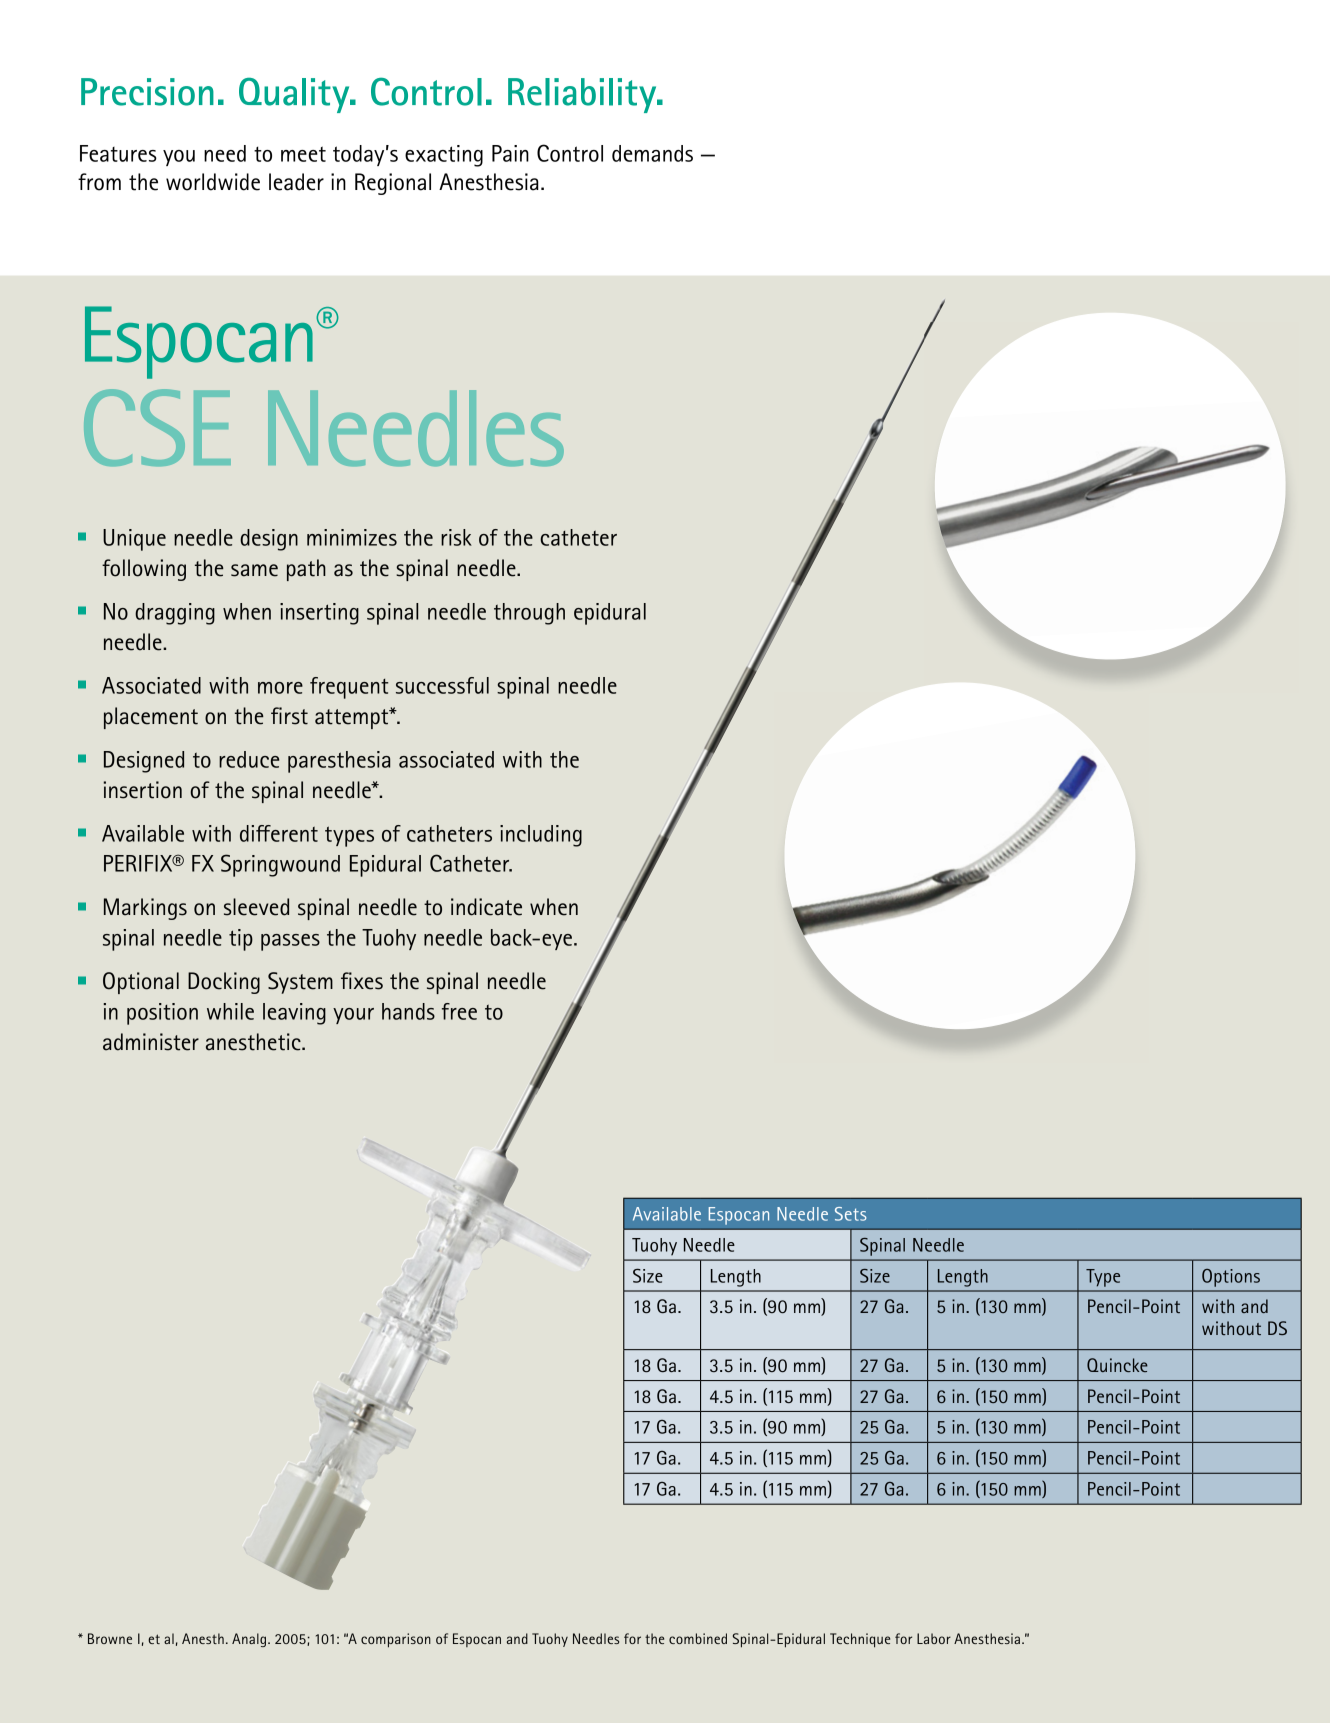 The image size is (1331, 1723). What do you see at coordinates (583, 95) in the page?
I see `Reliability` at bounding box center [583, 95].
